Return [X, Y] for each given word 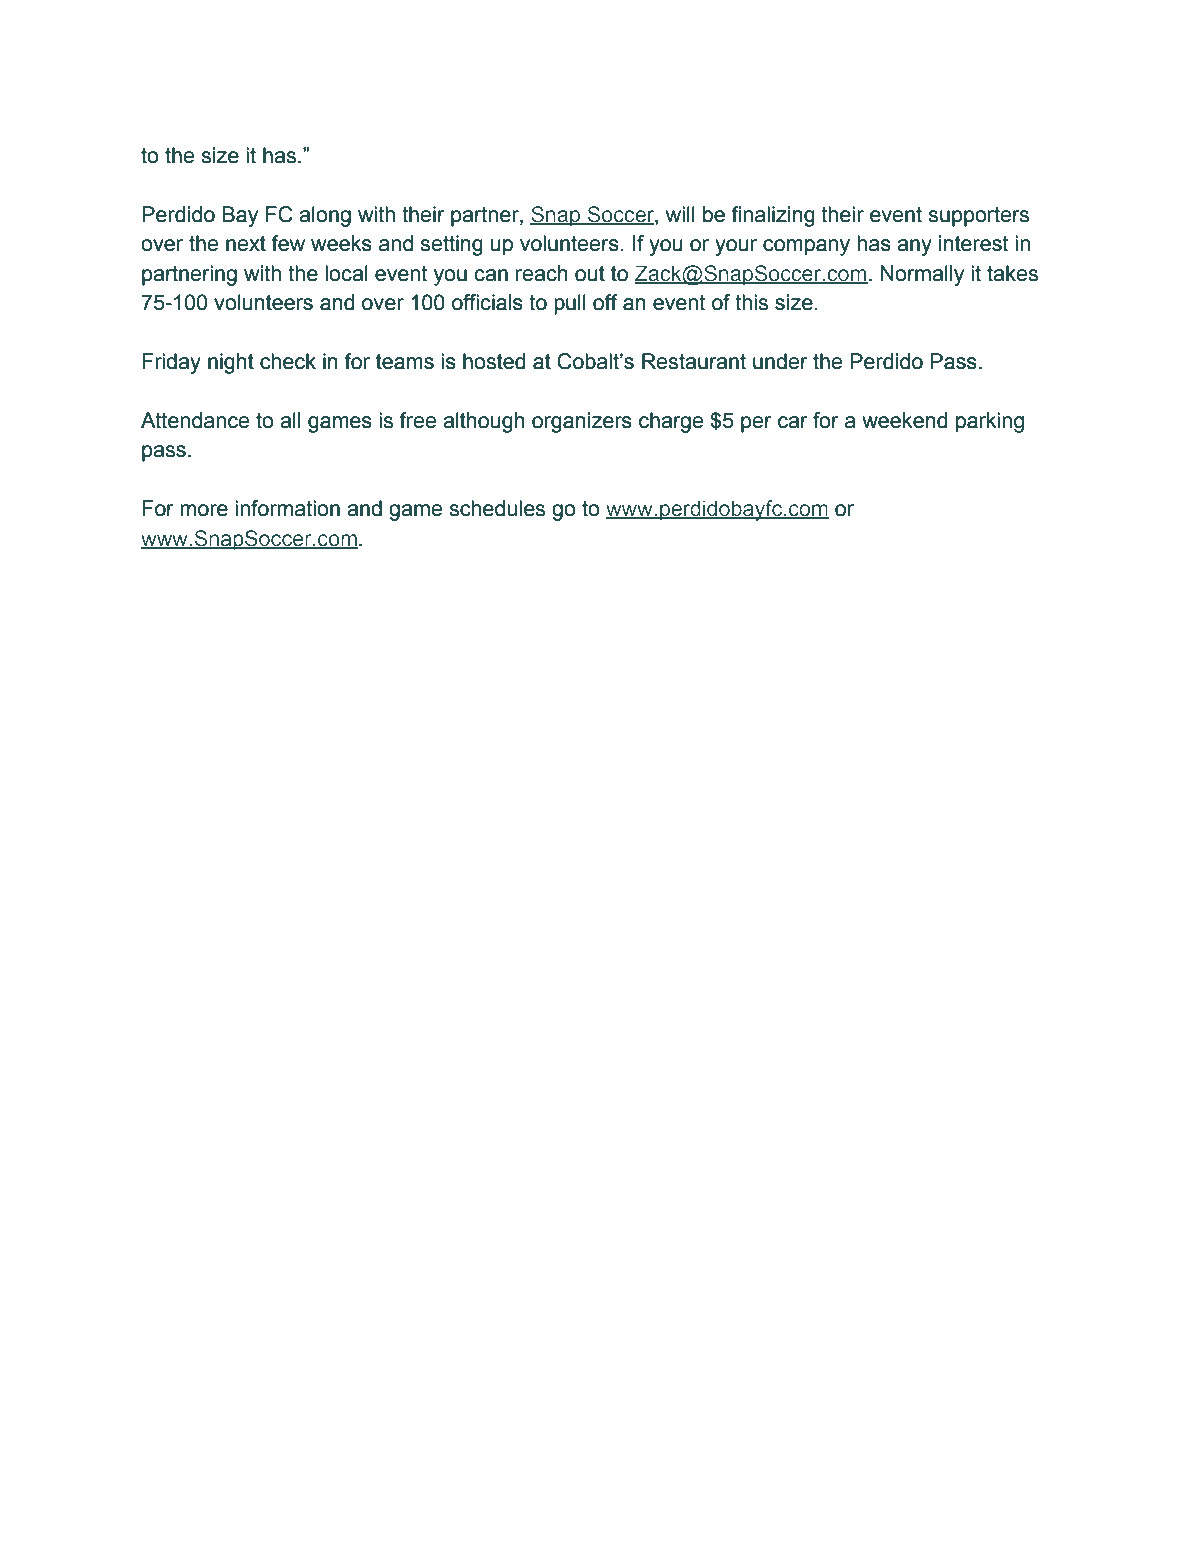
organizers [582, 422]
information [287, 508]
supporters [978, 217]
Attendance [195, 420]
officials [487, 302]
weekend [905, 420]
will [680, 214]
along [325, 216]
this [751, 302]
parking [990, 422]
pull [570, 304]
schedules [497, 508]
